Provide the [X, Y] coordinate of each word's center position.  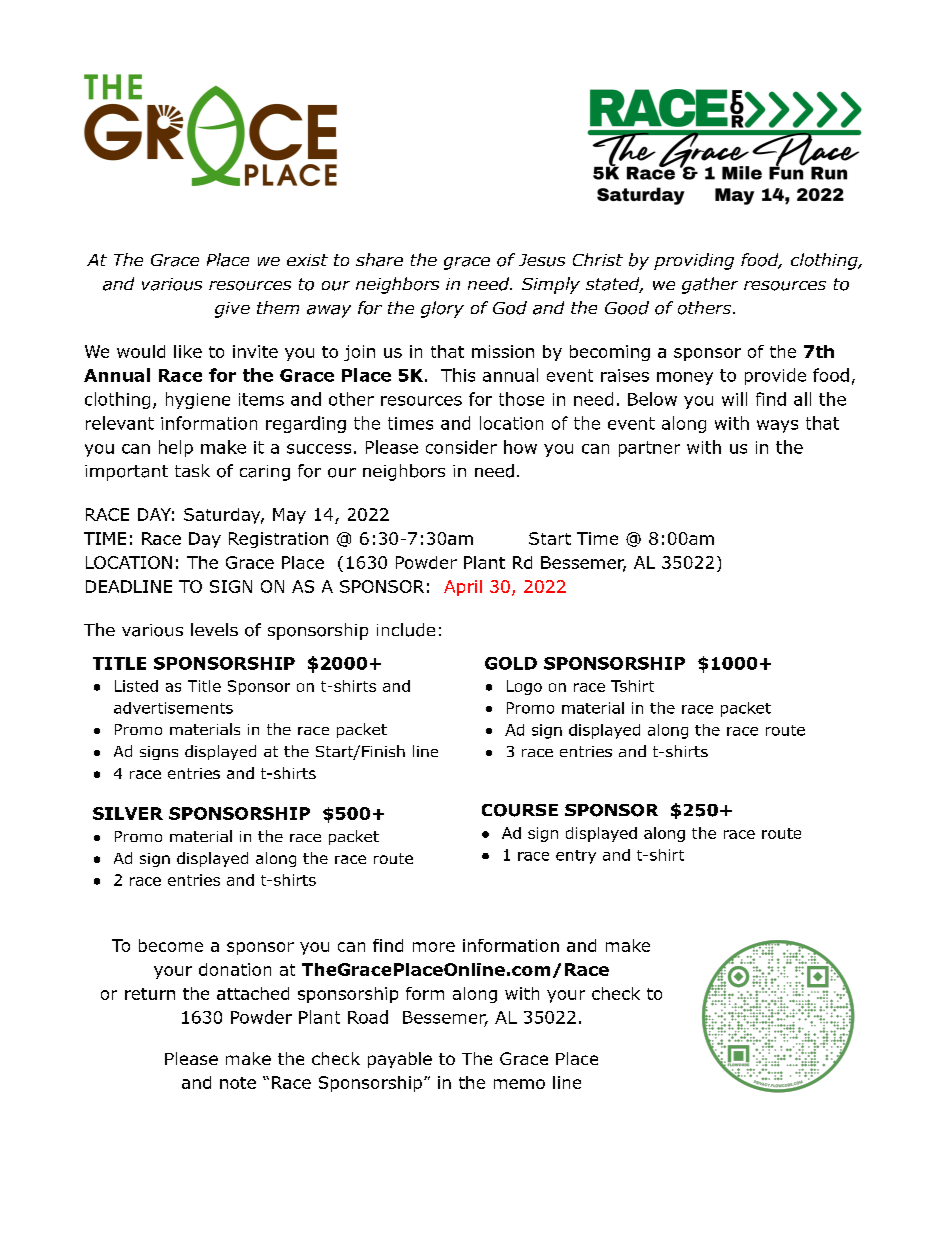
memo [519, 1084]
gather [710, 285]
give [232, 310]
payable [400, 1060]
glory [442, 309]
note [238, 1083]
